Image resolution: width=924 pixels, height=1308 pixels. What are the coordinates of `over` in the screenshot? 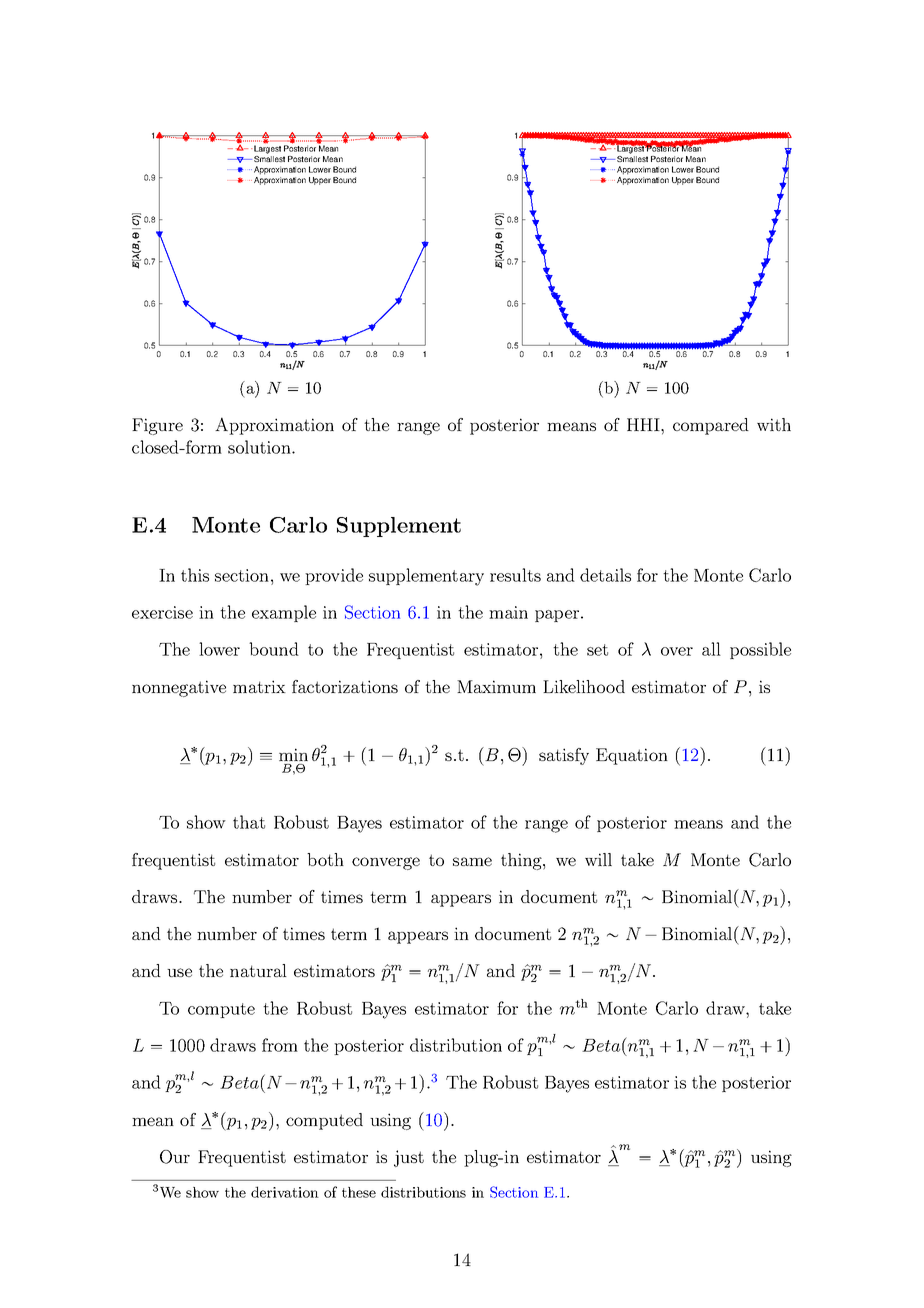 It's located at (677, 651).
